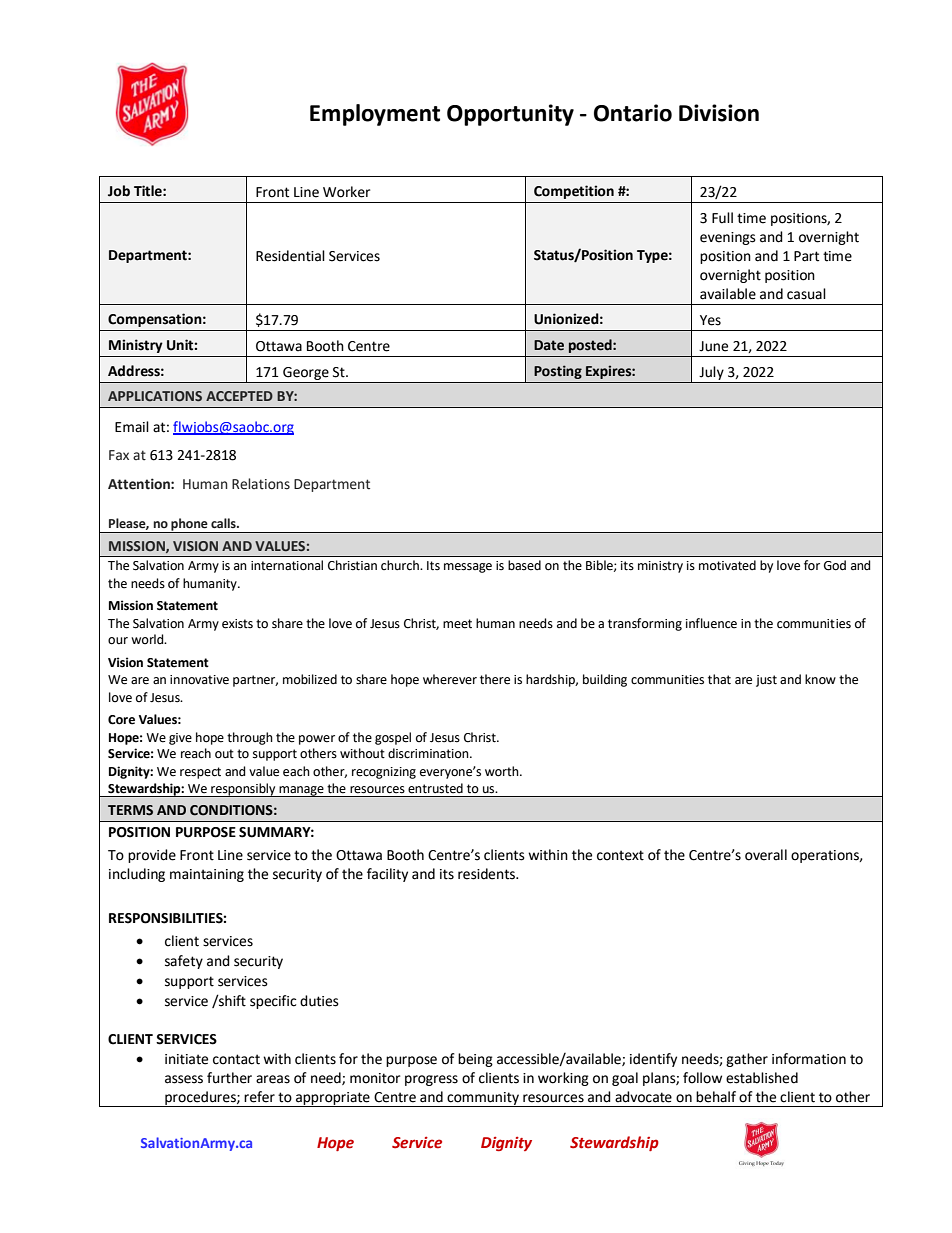 This image has height=1233, width=952. I want to click on Worker, so click(346, 192).
